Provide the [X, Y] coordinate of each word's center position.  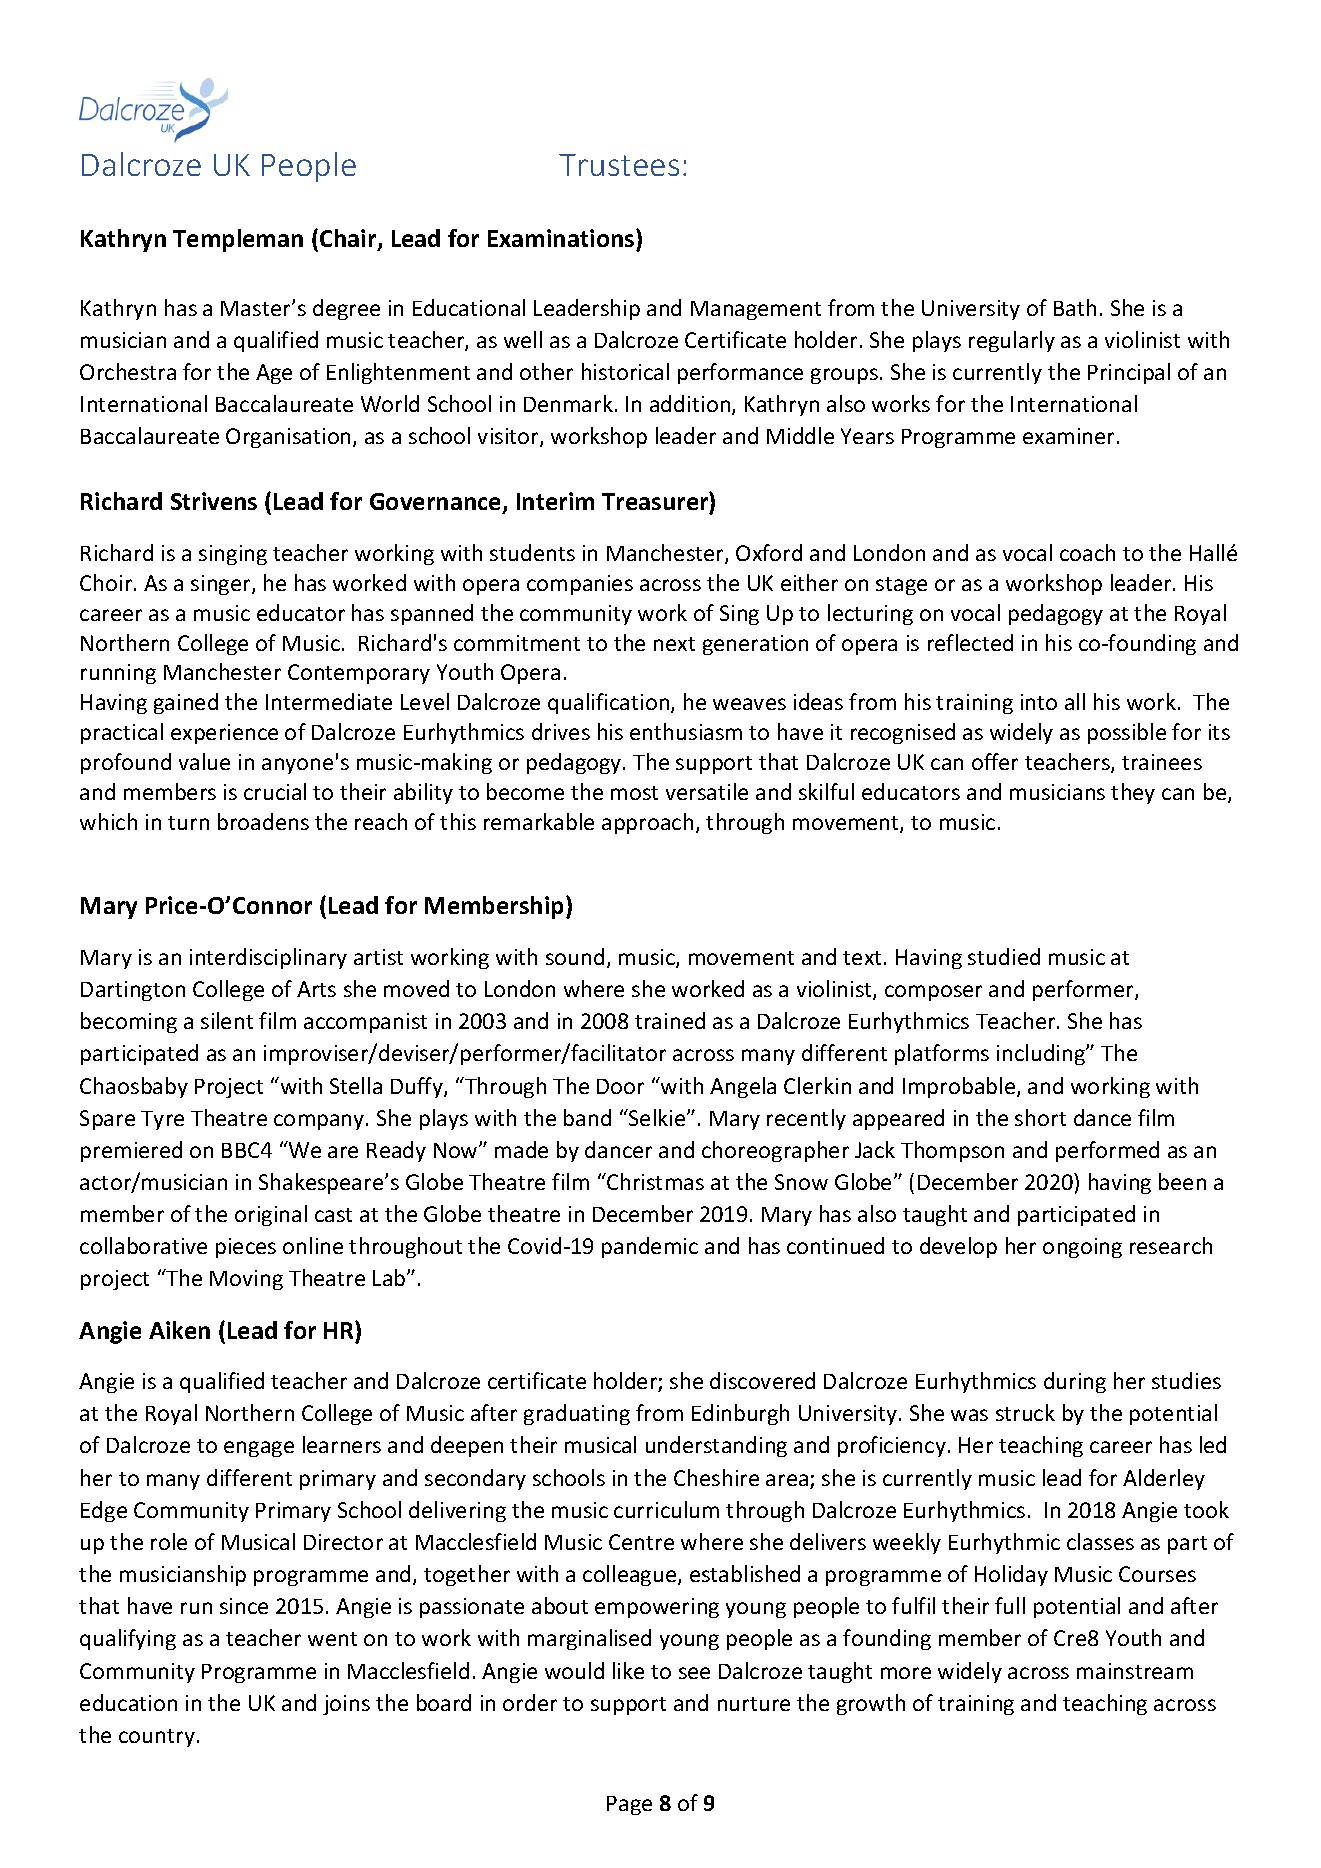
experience [224, 734]
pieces [246, 1248]
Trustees [619, 165]
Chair [349, 240]
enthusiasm [686, 731]
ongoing [1082, 1248]
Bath [1075, 307]
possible [1127, 733]
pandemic [650, 1247]
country [157, 1738]
